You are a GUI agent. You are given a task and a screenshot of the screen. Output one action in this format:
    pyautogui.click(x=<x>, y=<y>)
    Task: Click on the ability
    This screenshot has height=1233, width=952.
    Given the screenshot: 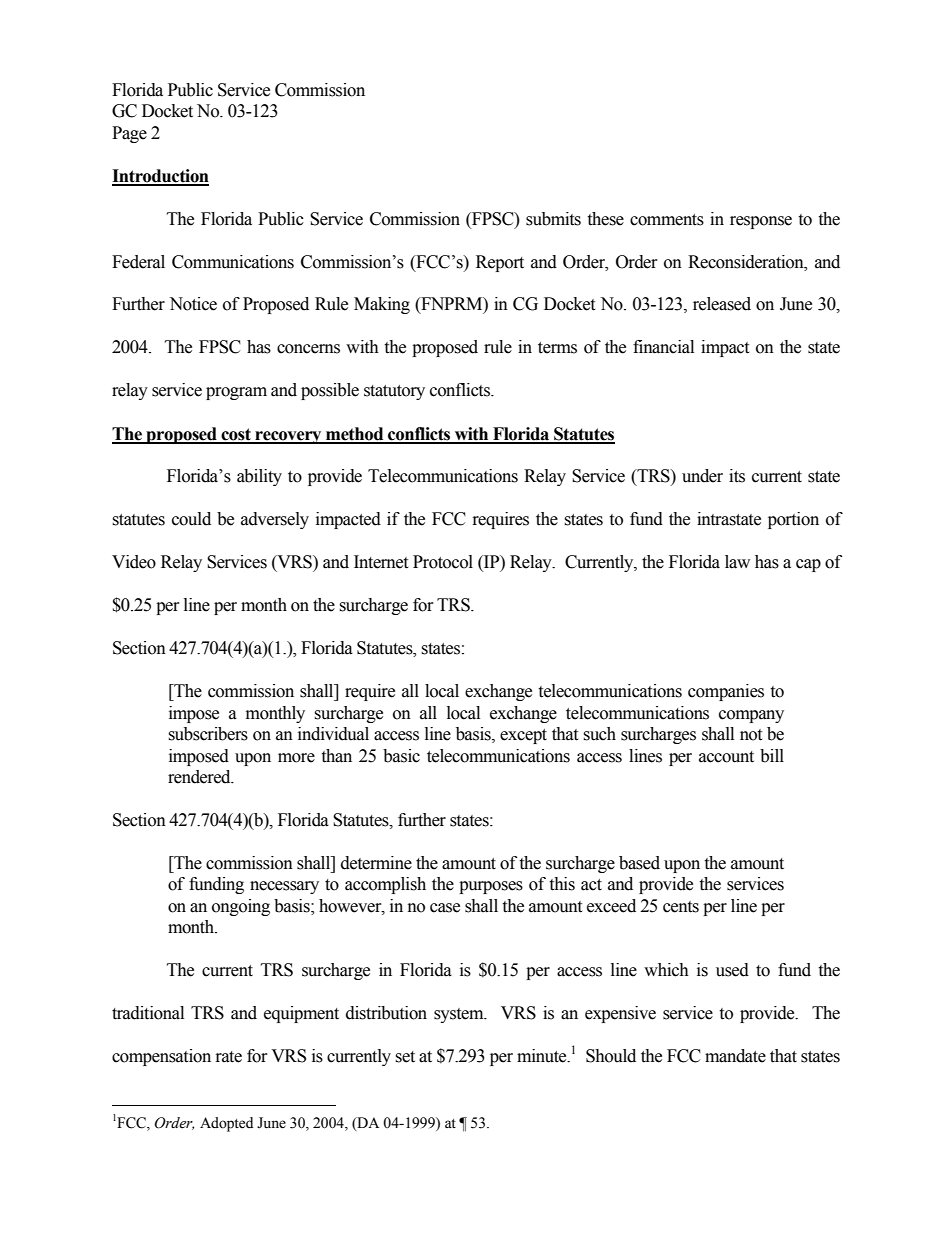 What is the action you would take?
    pyautogui.click(x=259, y=477)
